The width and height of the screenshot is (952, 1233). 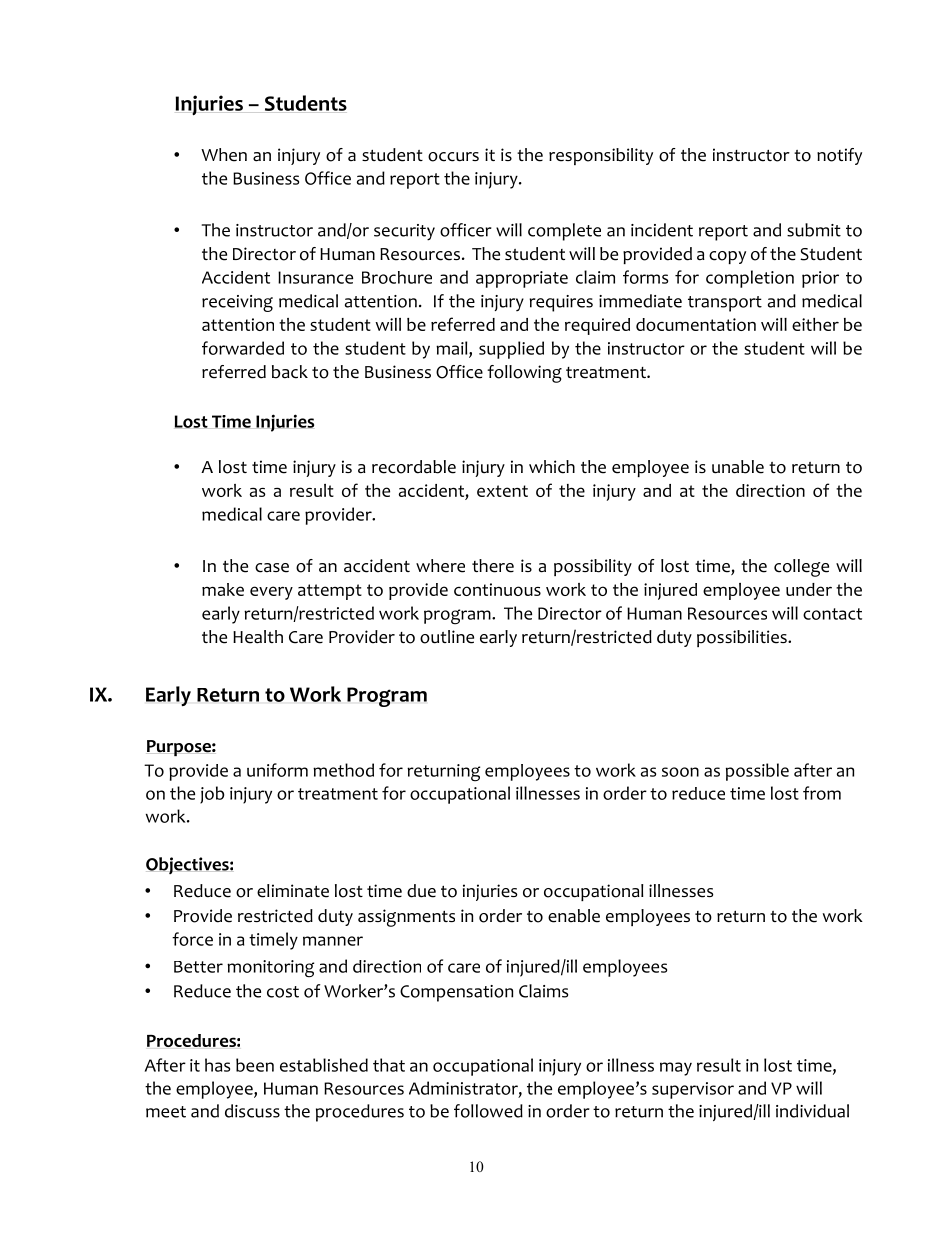 What do you see at coordinates (293, 891) in the screenshot?
I see `eliminate` at bounding box center [293, 891].
